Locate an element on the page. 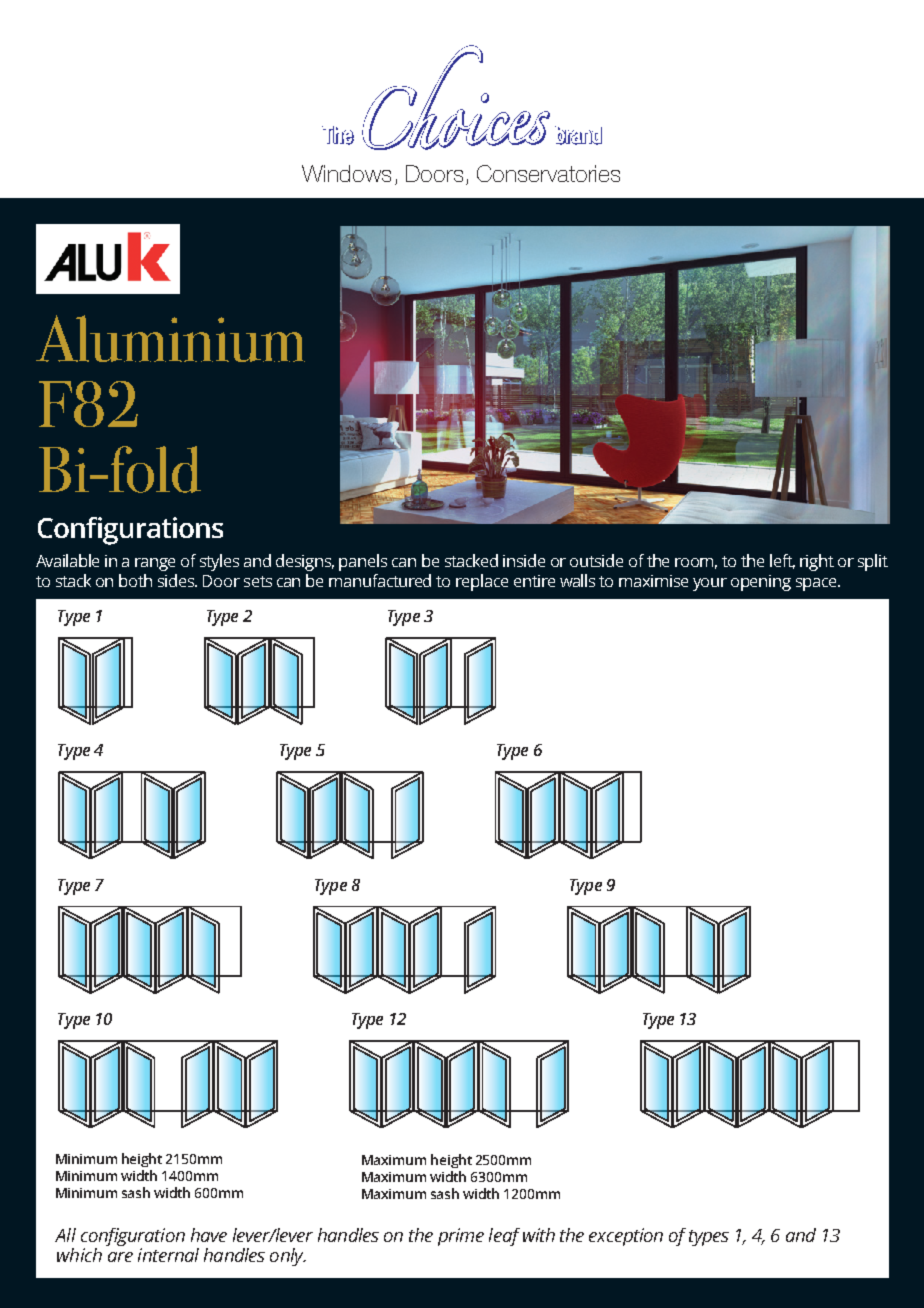  Windows is located at coordinates (346, 173).
